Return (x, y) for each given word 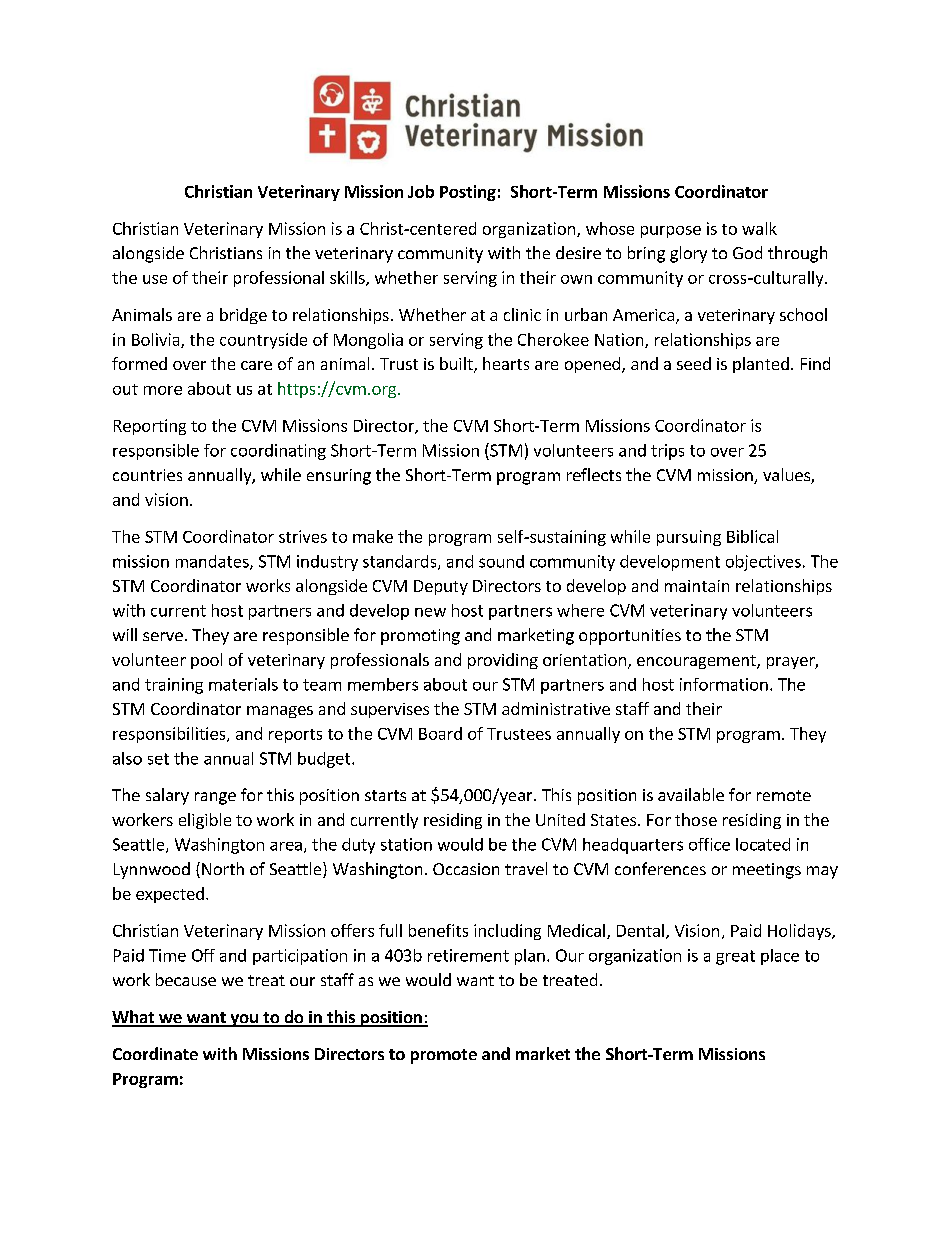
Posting (468, 193)
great (735, 957)
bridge (243, 316)
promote (444, 1056)
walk (759, 228)
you (244, 1020)
